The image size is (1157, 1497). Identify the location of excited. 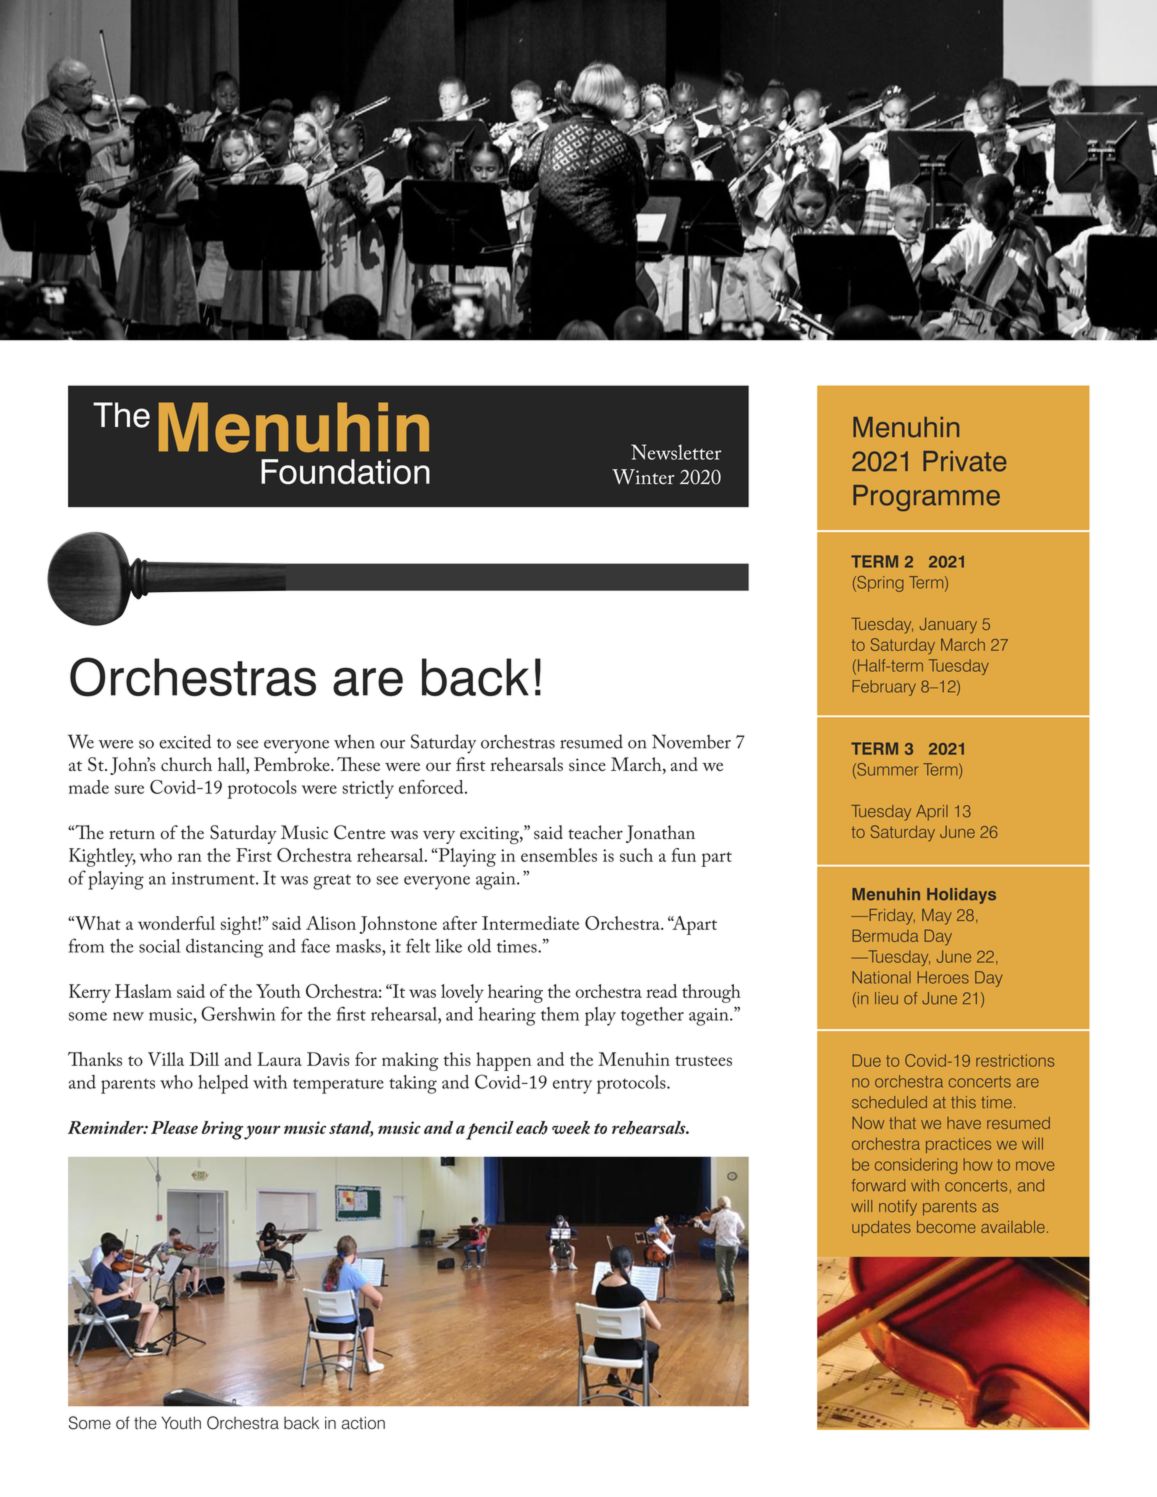
(185, 741).
